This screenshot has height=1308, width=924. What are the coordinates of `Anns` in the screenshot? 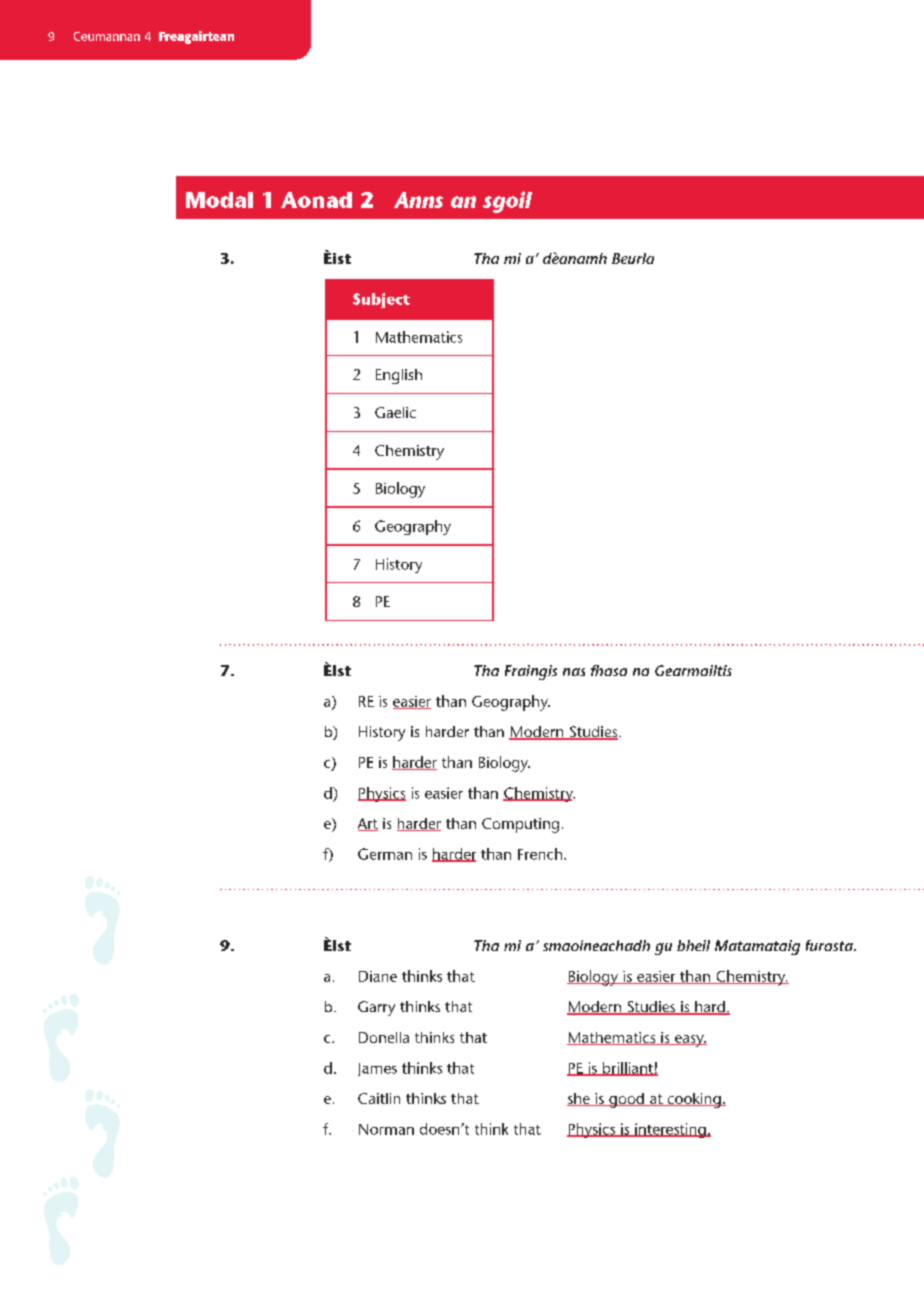 It's located at (418, 200).
